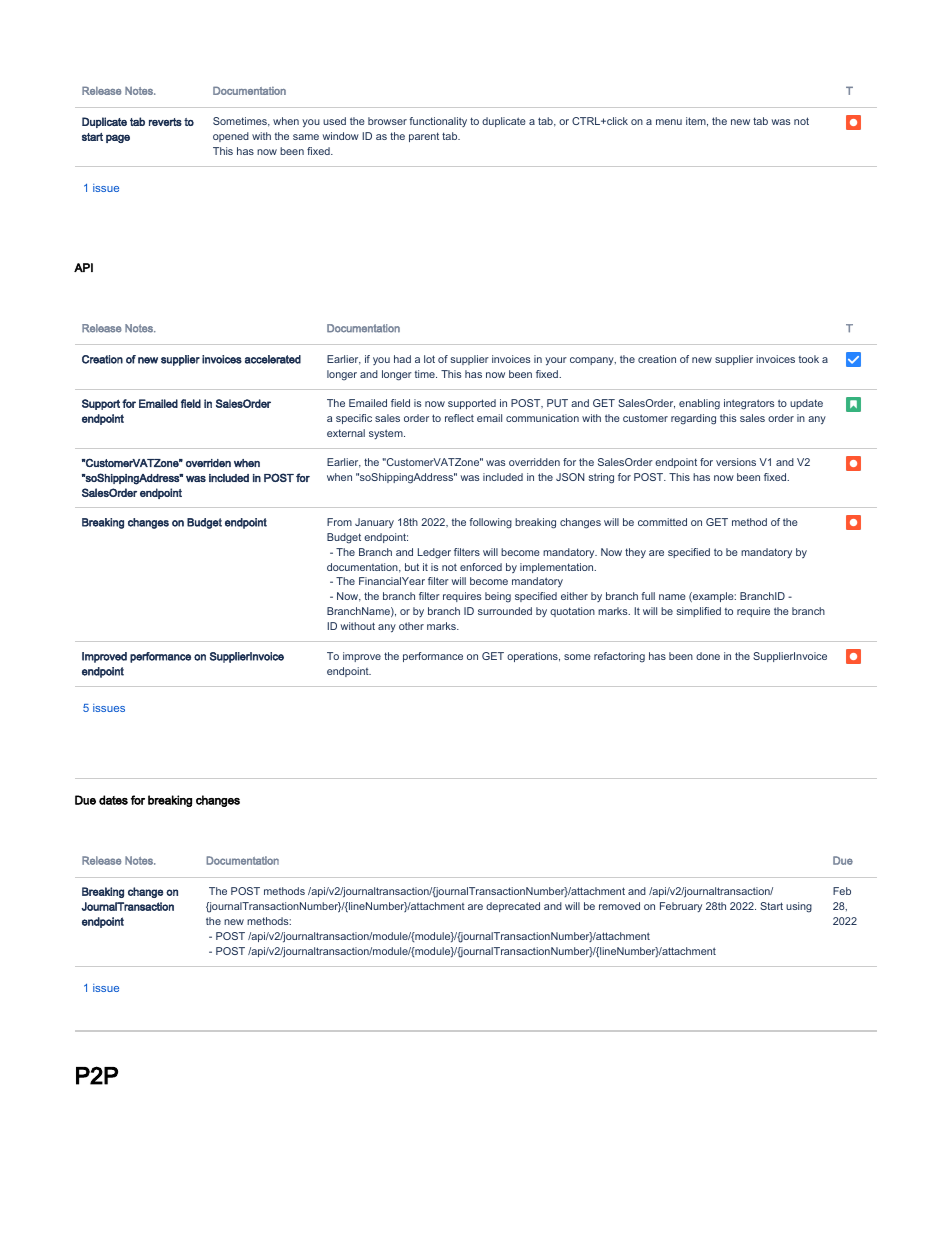 The height and width of the image is (1233, 952). Describe the element at coordinates (681, 907) in the image. I see `February` at that location.
